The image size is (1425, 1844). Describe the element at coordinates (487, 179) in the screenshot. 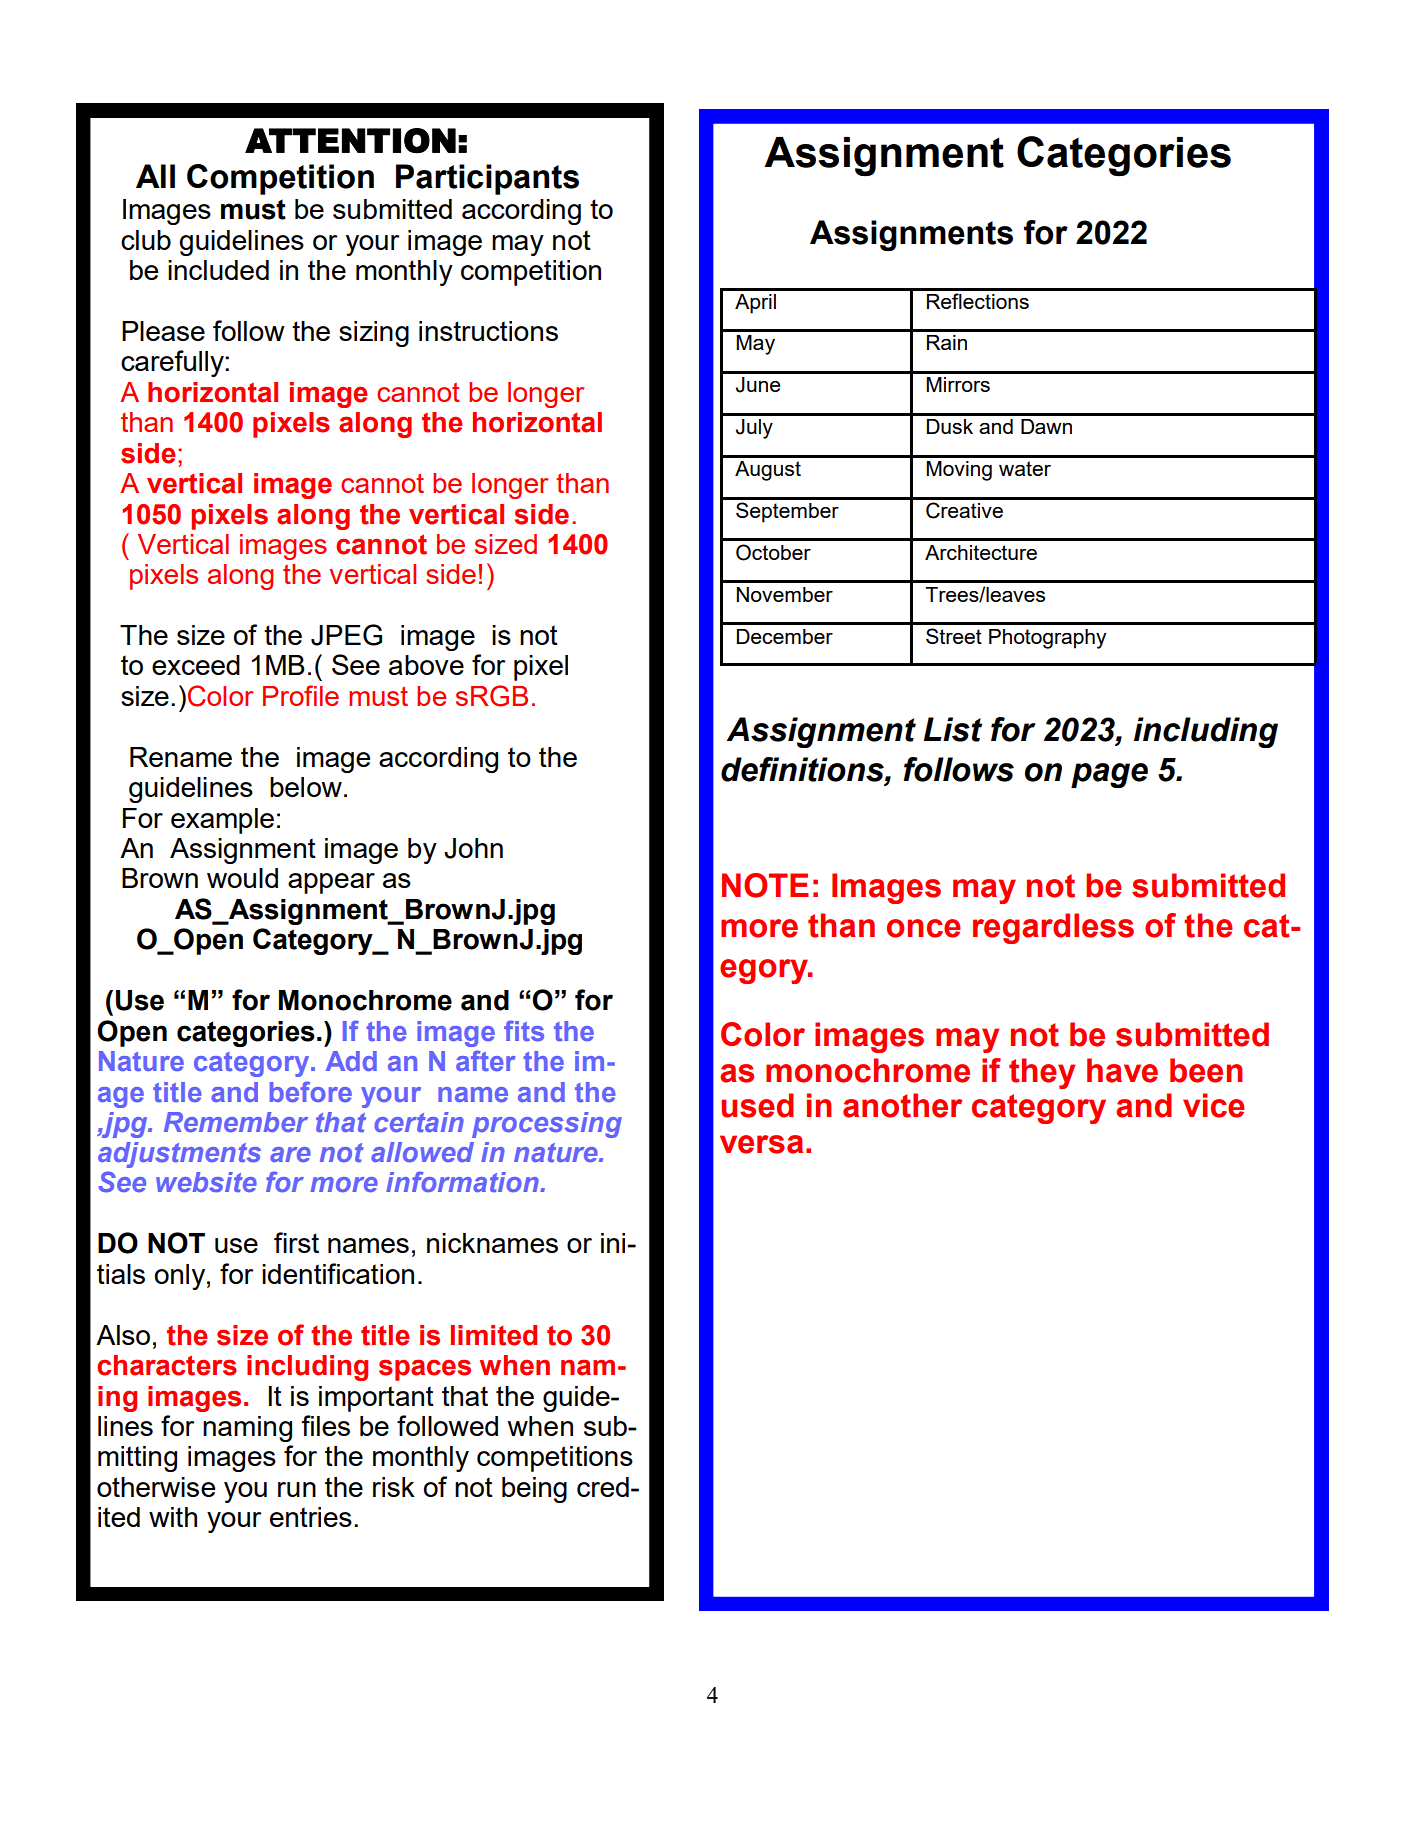

I see `Participants` at that location.
